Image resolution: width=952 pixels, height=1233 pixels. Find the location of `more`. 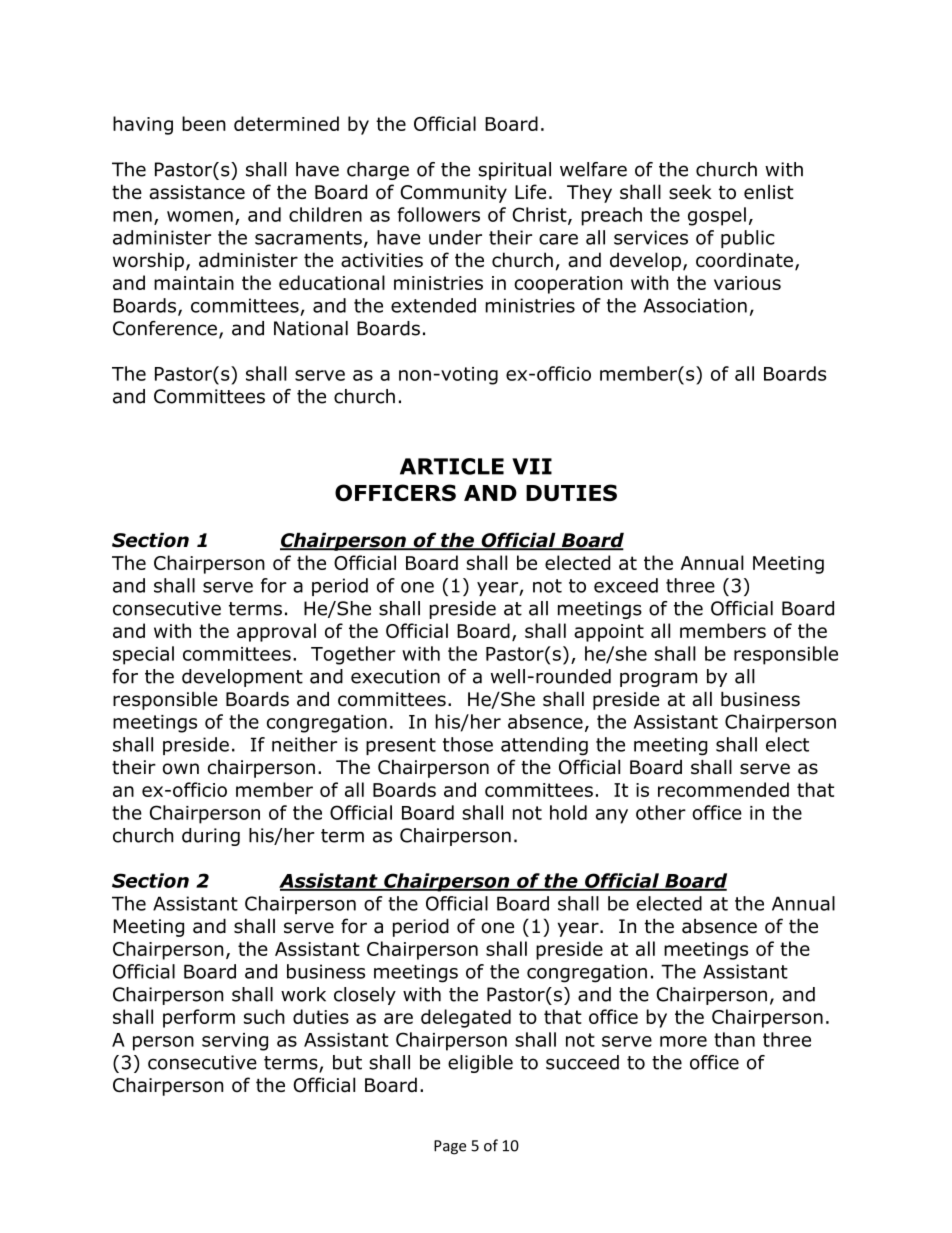

more is located at coordinates (683, 1041).
